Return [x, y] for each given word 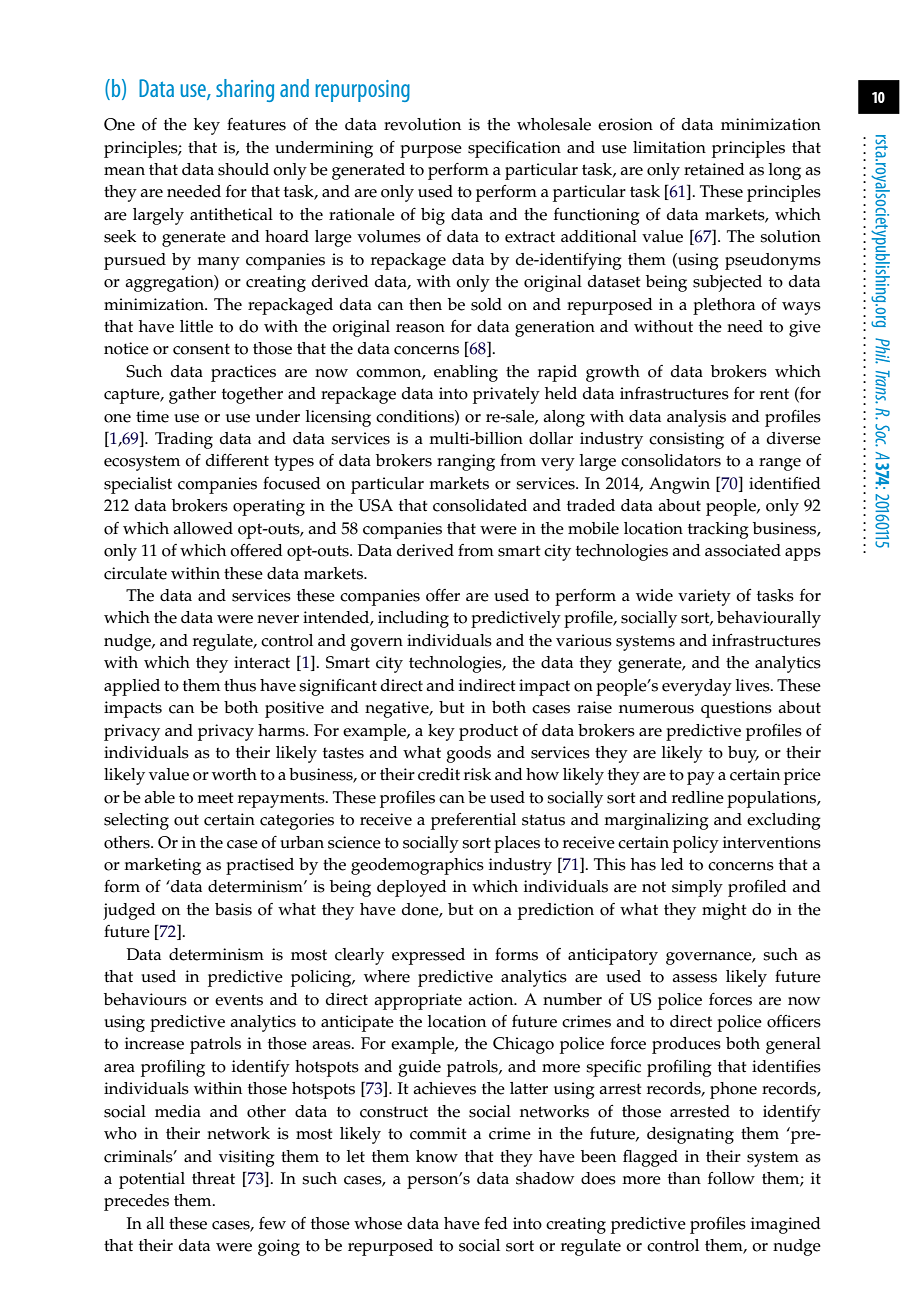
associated [743, 550]
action [492, 999]
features [256, 124]
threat [213, 1178]
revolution [422, 124]
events [239, 1000]
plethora [724, 306]
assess [694, 978]
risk [477, 774]
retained [714, 169]
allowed [203, 528]
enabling [466, 373]
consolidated [480, 505]
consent [201, 349]
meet [215, 798]
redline [698, 797]
